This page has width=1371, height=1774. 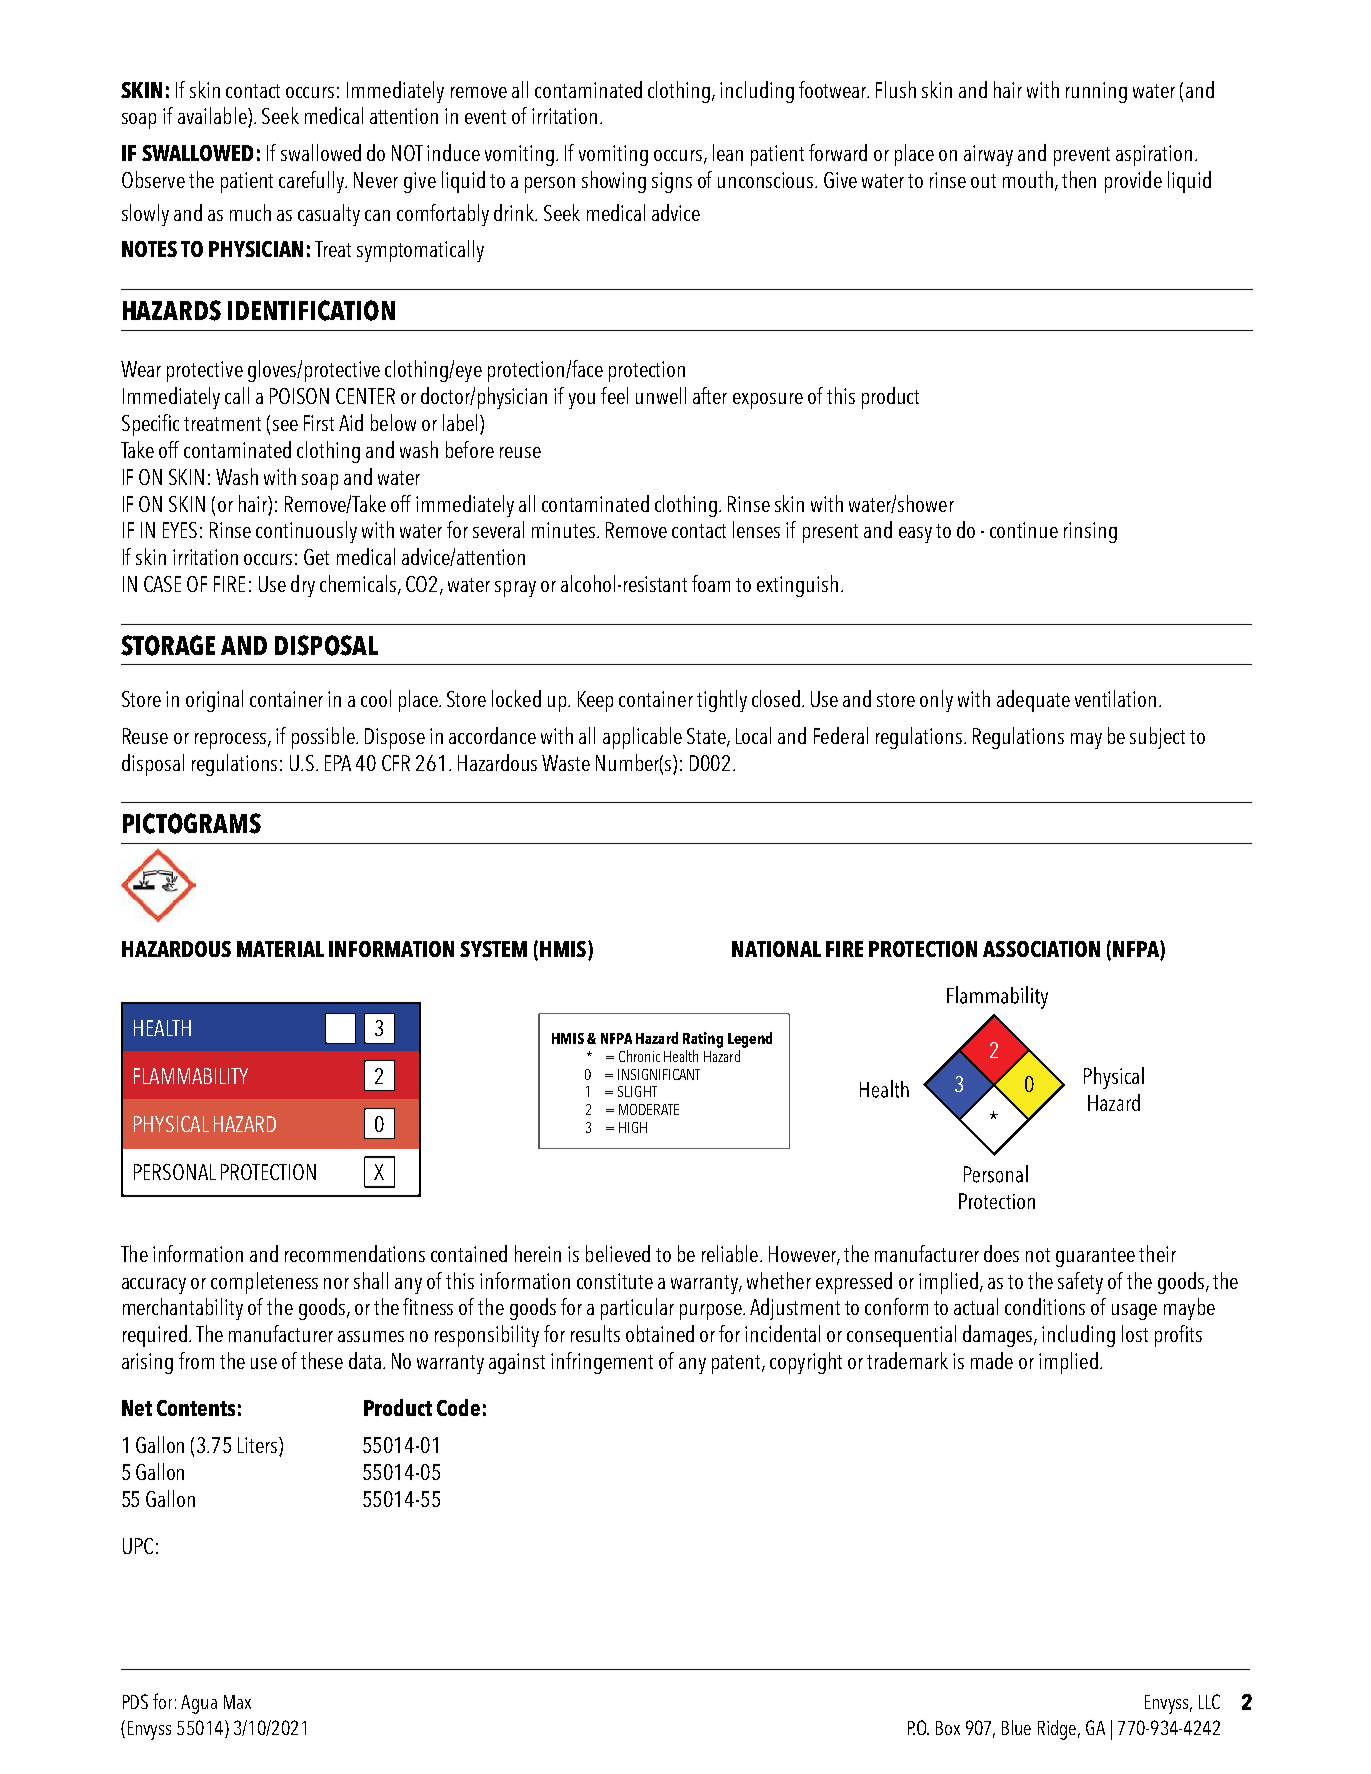 What do you see at coordinates (171, 1124) in the page?
I see `PHYSICAL` at bounding box center [171, 1124].
